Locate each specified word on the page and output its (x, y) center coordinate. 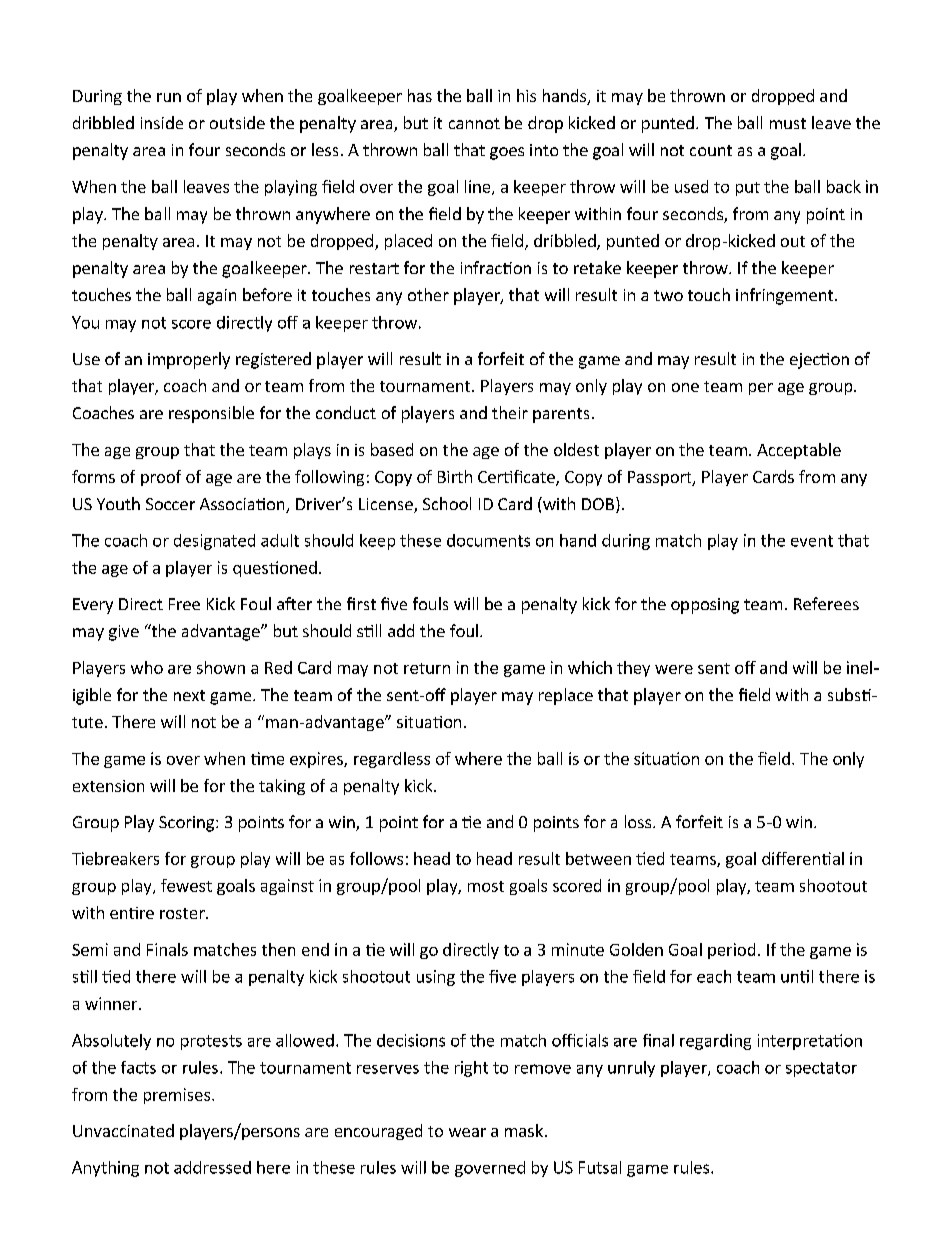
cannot (474, 123)
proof (161, 478)
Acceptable (799, 451)
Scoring (186, 824)
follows (376, 858)
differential (803, 858)
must (788, 123)
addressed (212, 1167)
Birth (455, 476)
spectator (821, 1069)
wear (467, 1132)
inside (162, 122)
